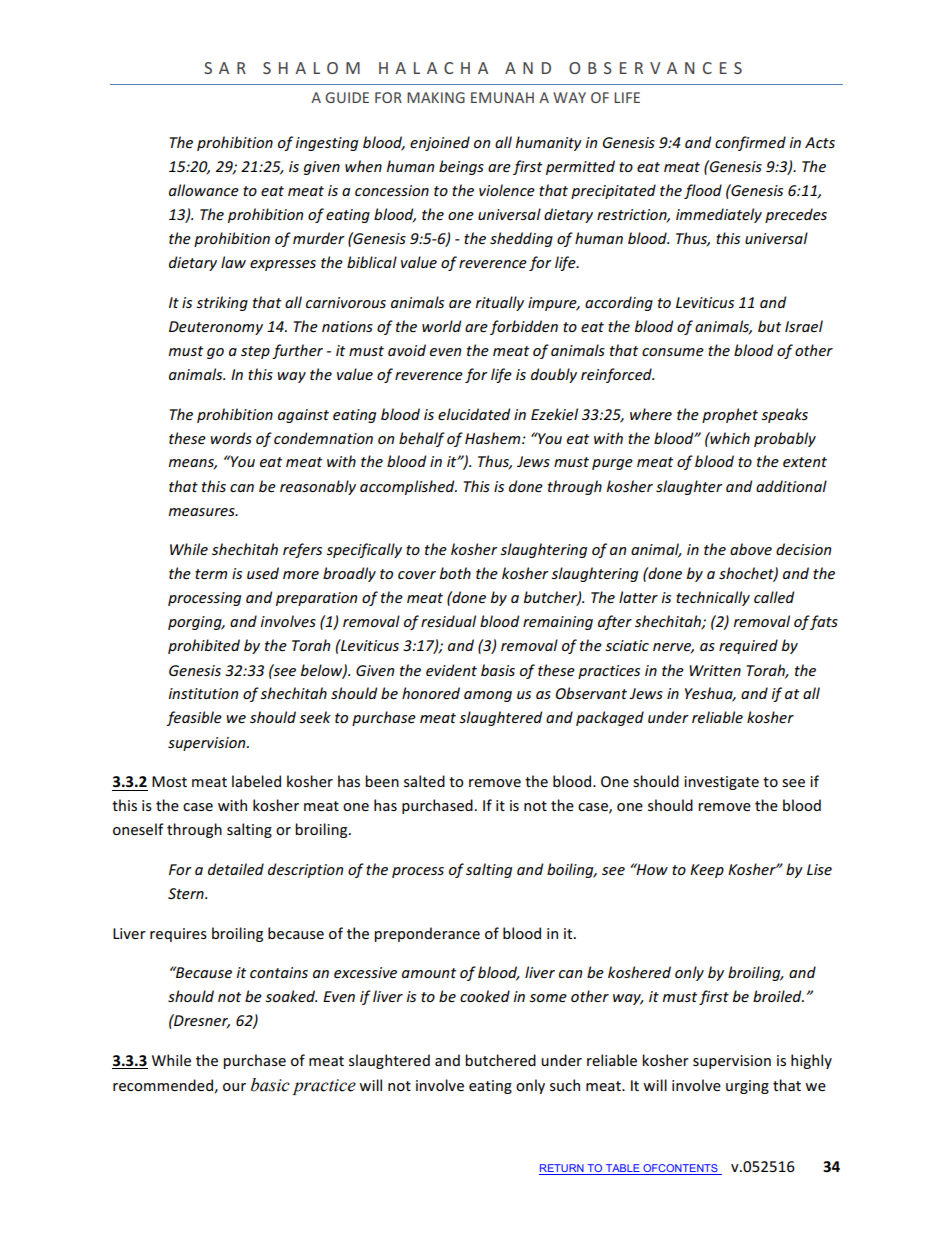 The height and width of the image is (1233, 952). Describe the element at coordinates (721, 783) in the image. I see `investigate` at that location.
